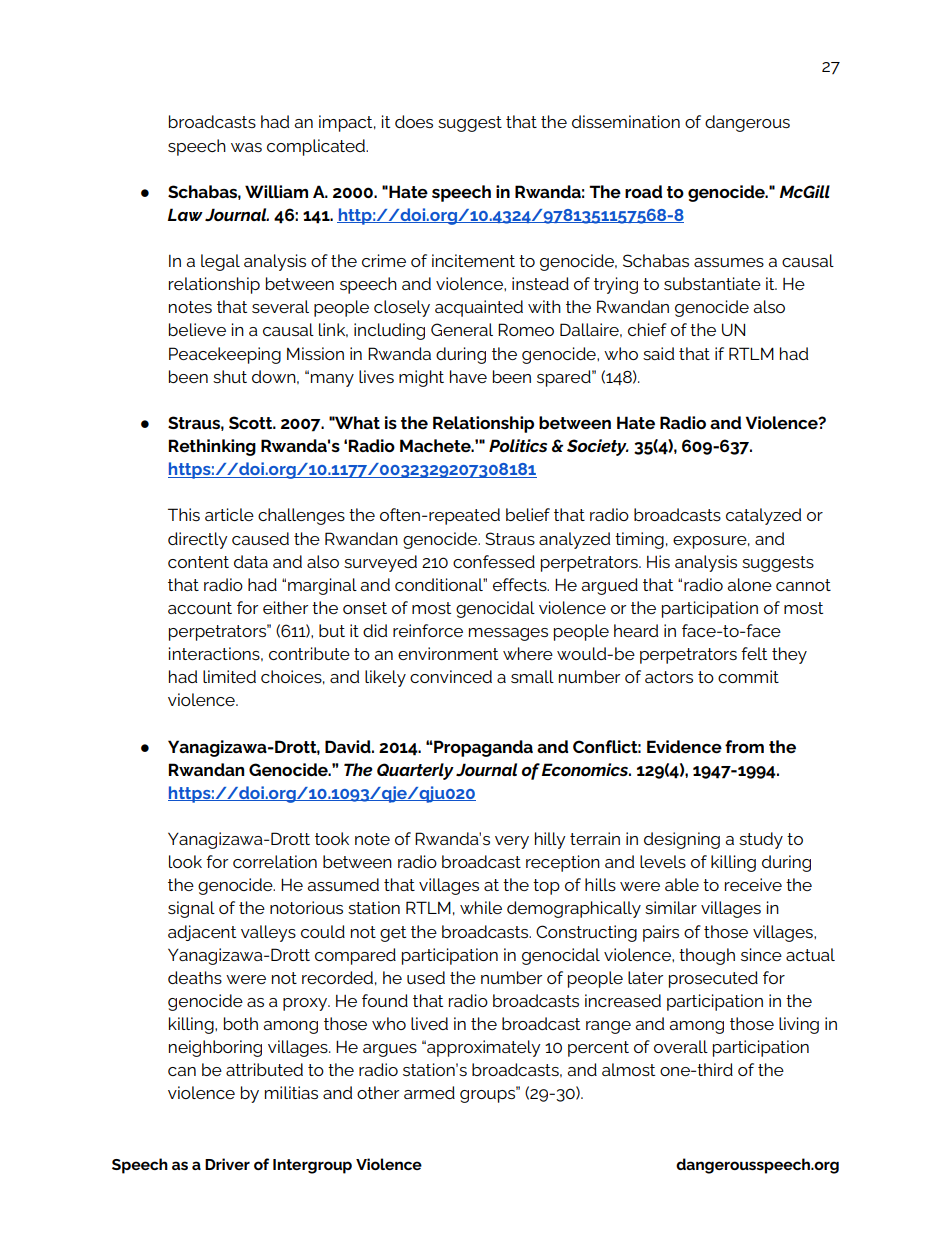 The width and height of the document is (952, 1233). I want to click on Driver, so click(227, 1164).
